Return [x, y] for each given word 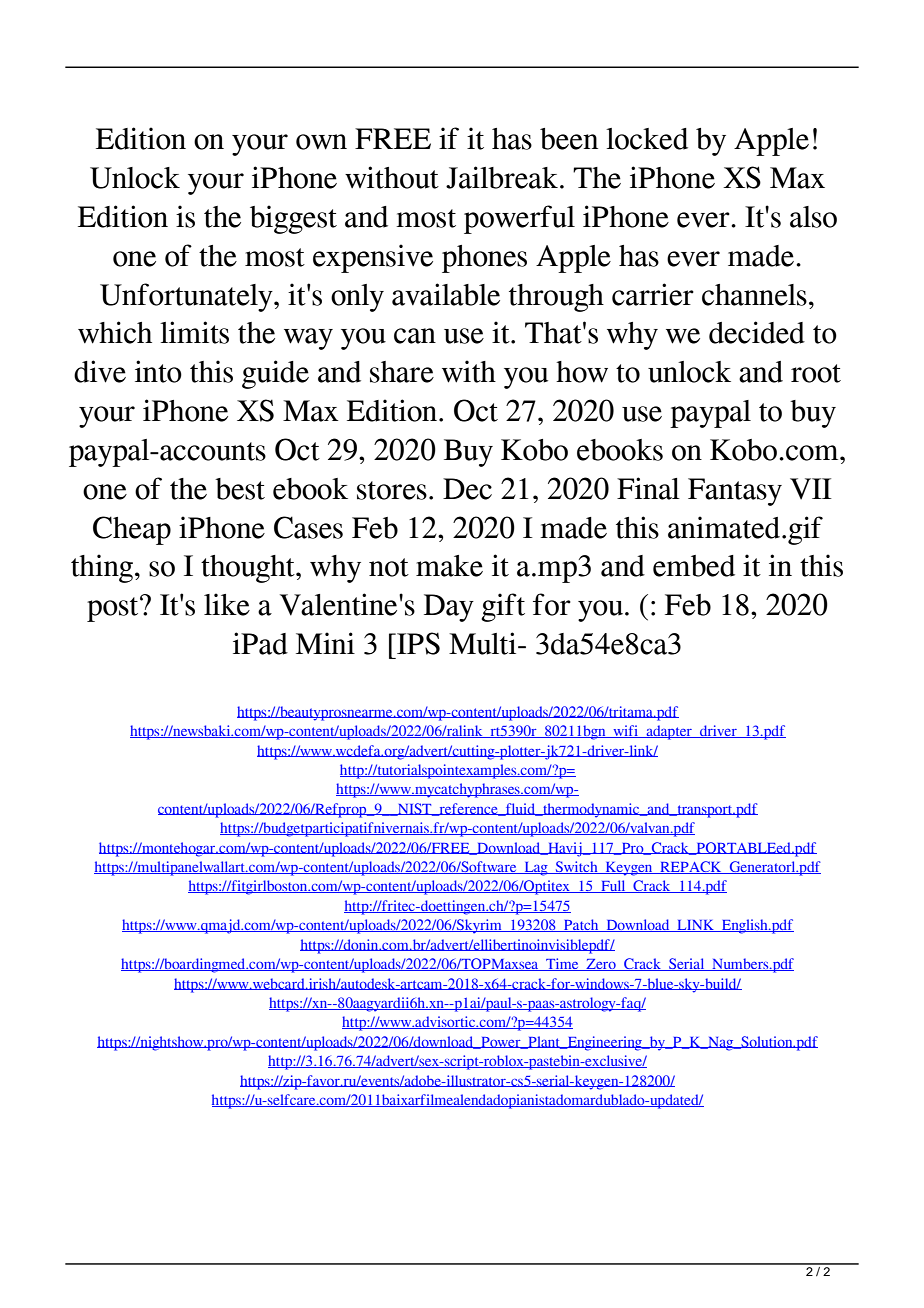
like [227, 604]
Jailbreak [502, 177]
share [402, 372]
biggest [293, 219]
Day [449, 608]
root [816, 373]
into [158, 371]
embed [694, 566]
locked [647, 139]
